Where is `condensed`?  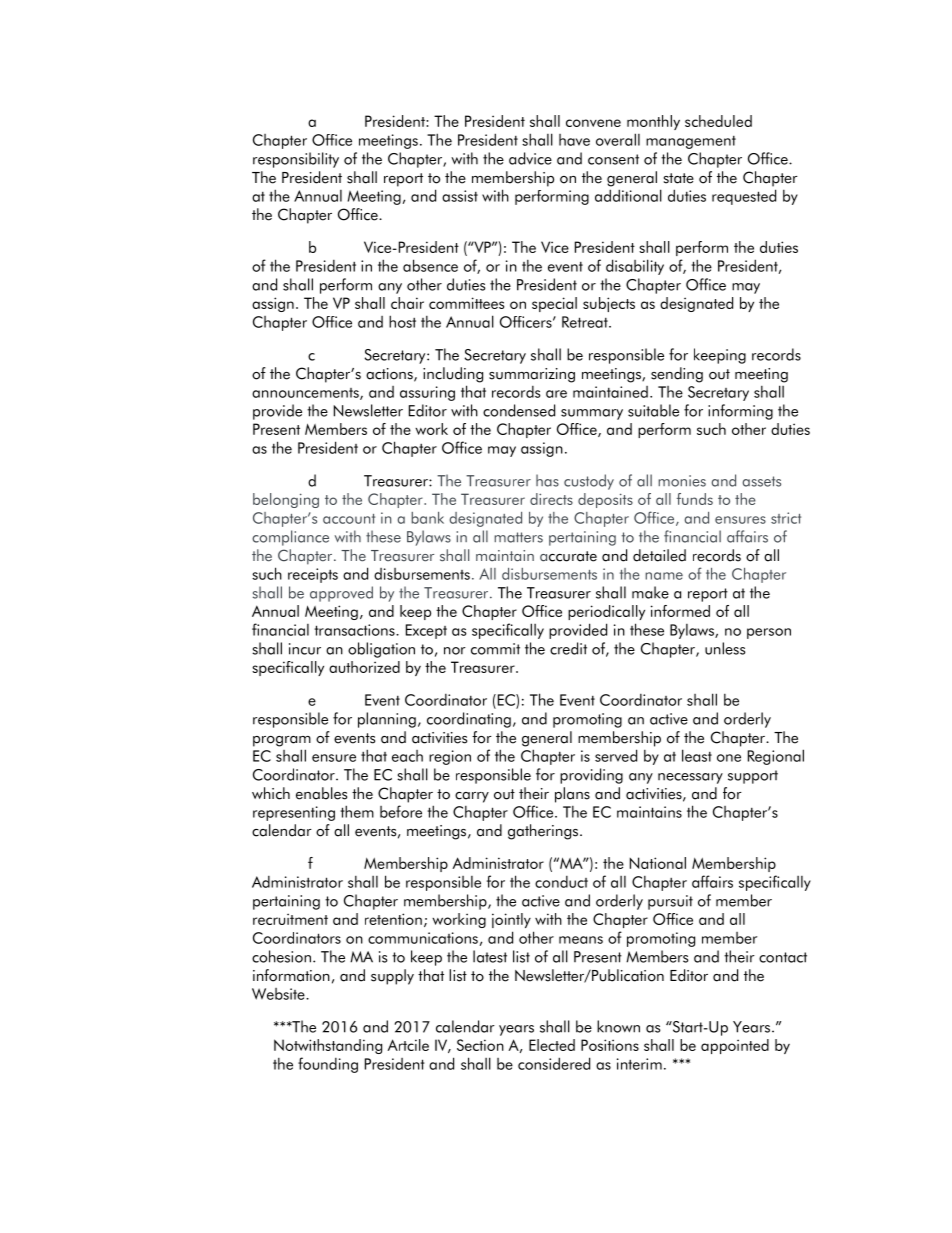 condensed is located at coordinates (519, 410).
